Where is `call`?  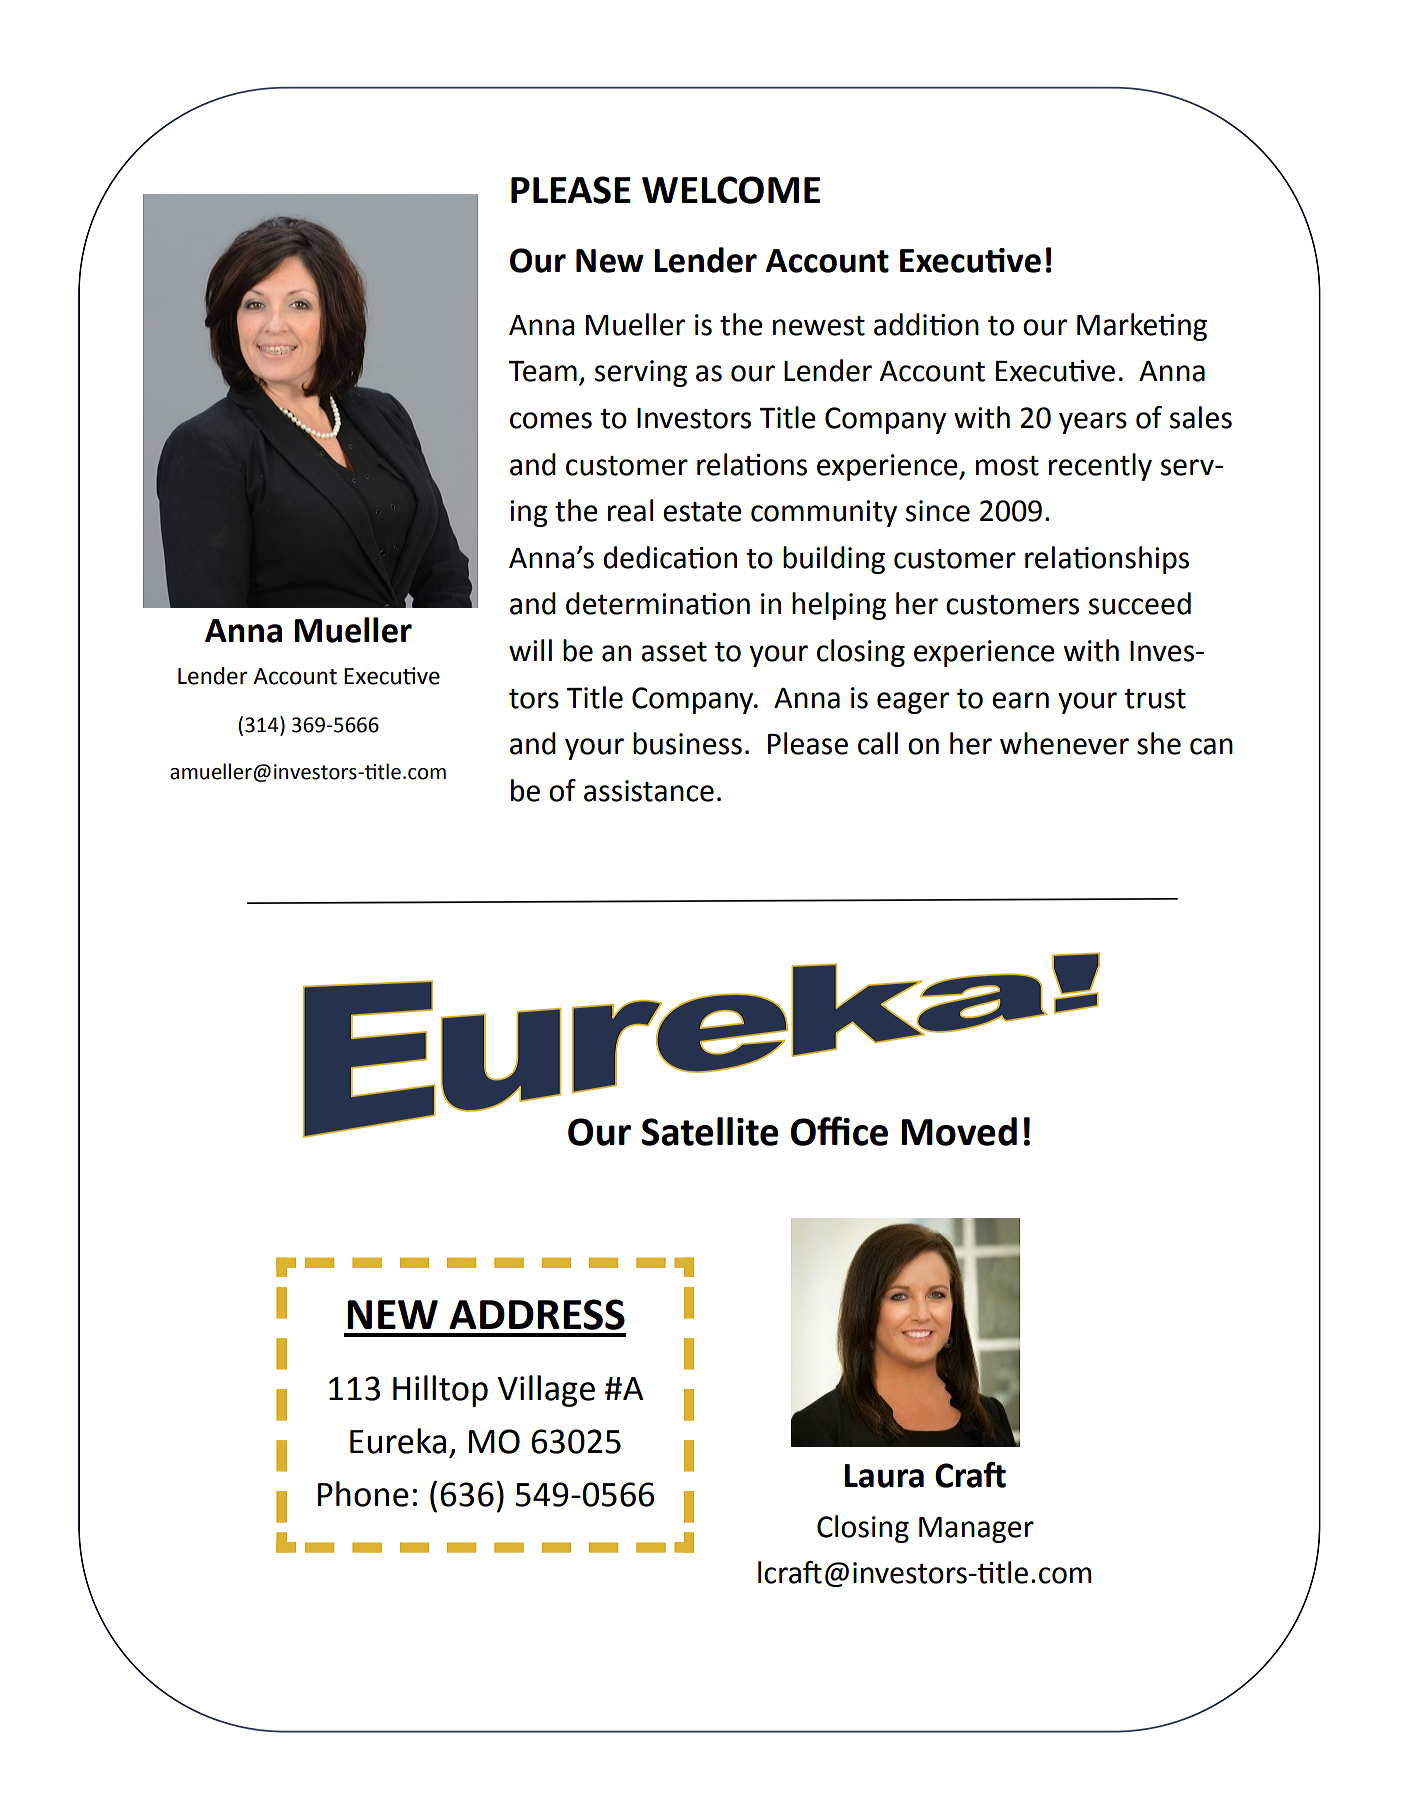
call is located at coordinates (878, 743).
